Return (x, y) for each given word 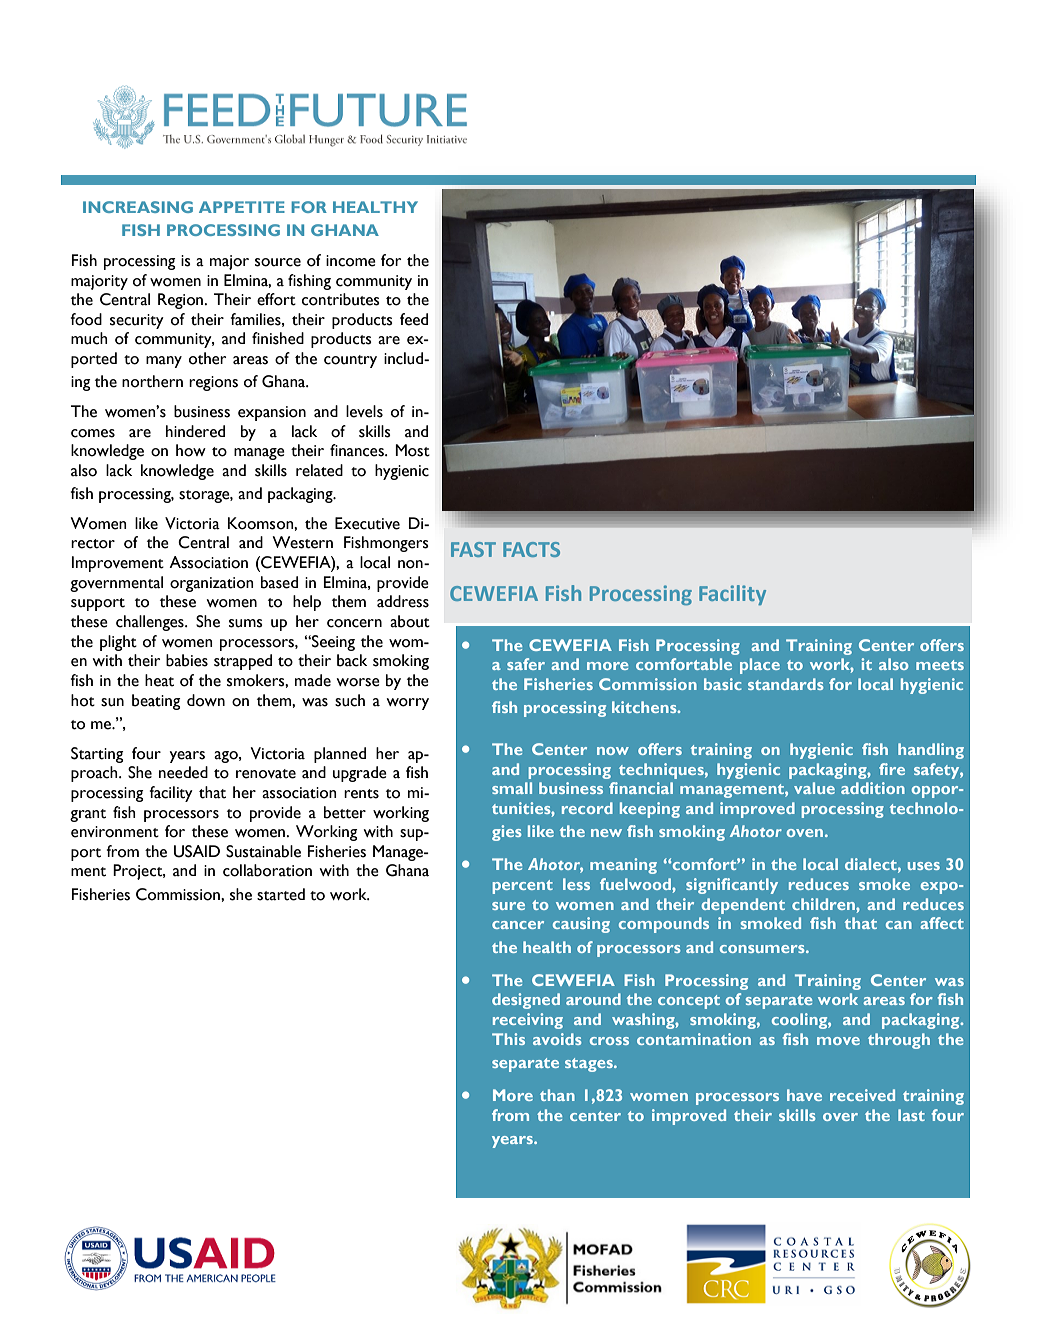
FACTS (531, 549)
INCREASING (138, 207)
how (191, 450)
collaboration (267, 870)
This (508, 1039)
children (824, 904)
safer (526, 664)
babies (187, 660)
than (557, 1095)
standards (786, 684)
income (351, 261)
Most (412, 450)
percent (523, 887)
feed (414, 319)
